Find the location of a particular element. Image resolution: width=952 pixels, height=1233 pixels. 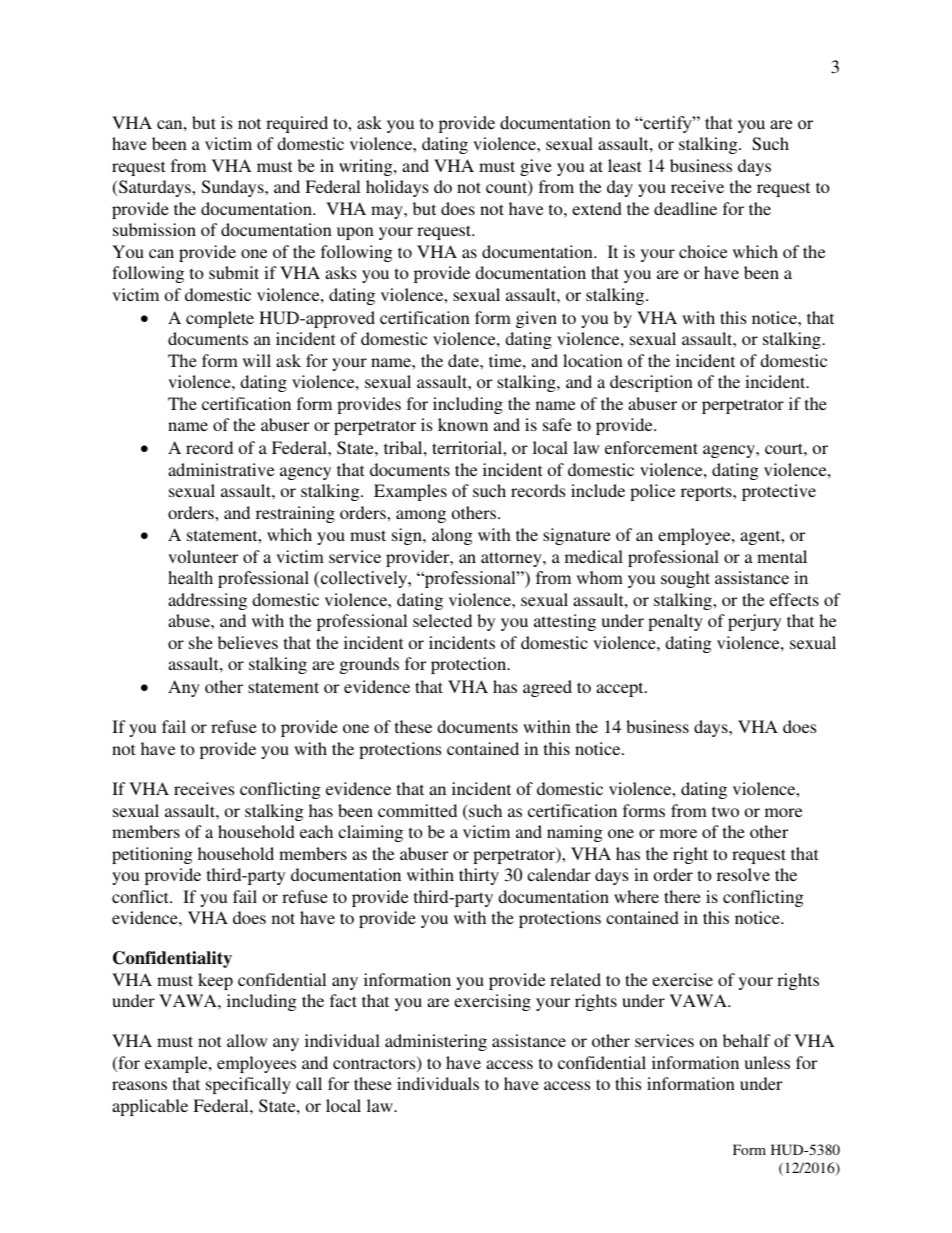

writing is located at coordinates (367, 167).
